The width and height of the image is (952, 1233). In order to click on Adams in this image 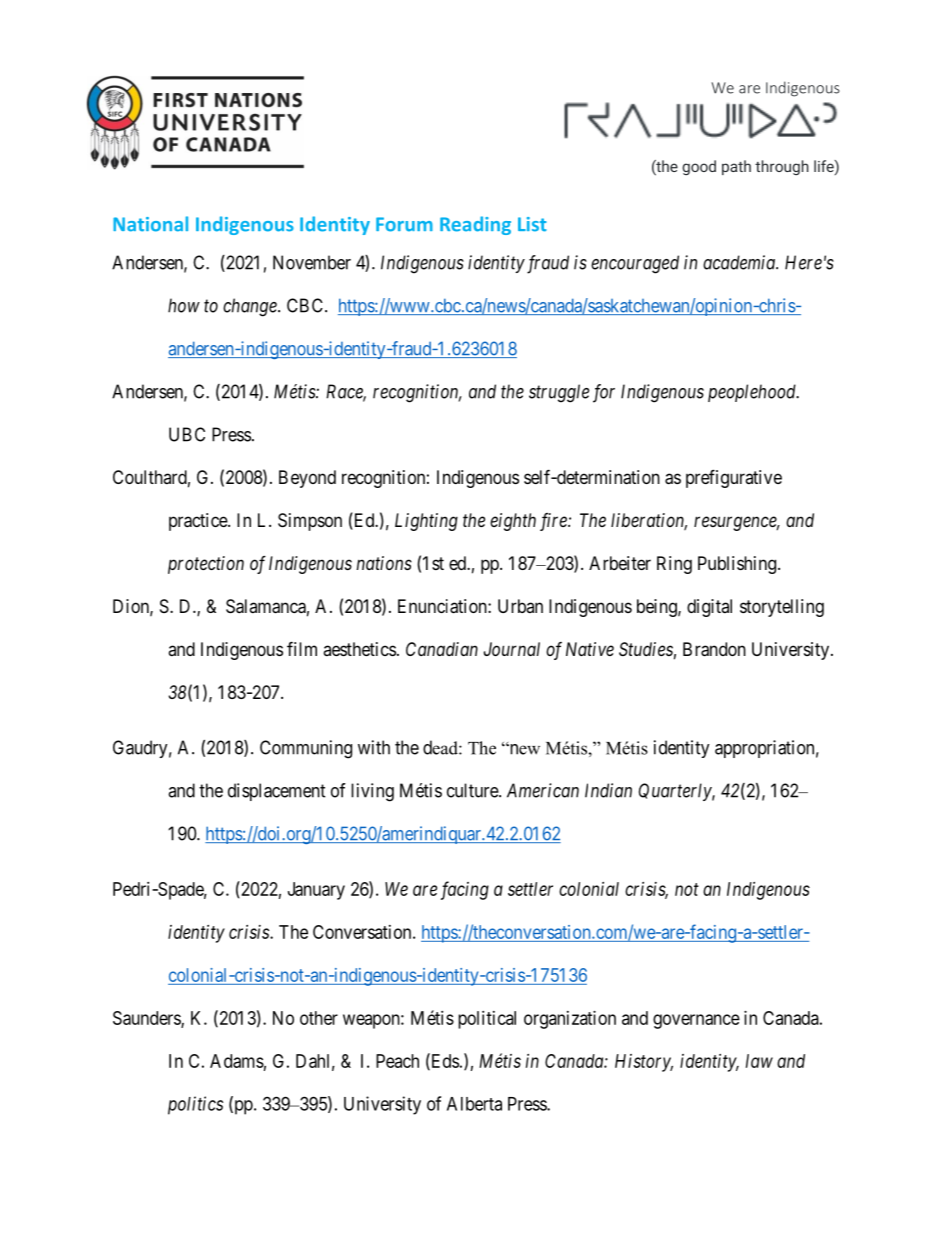, I will do `click(237, 1061)`.
